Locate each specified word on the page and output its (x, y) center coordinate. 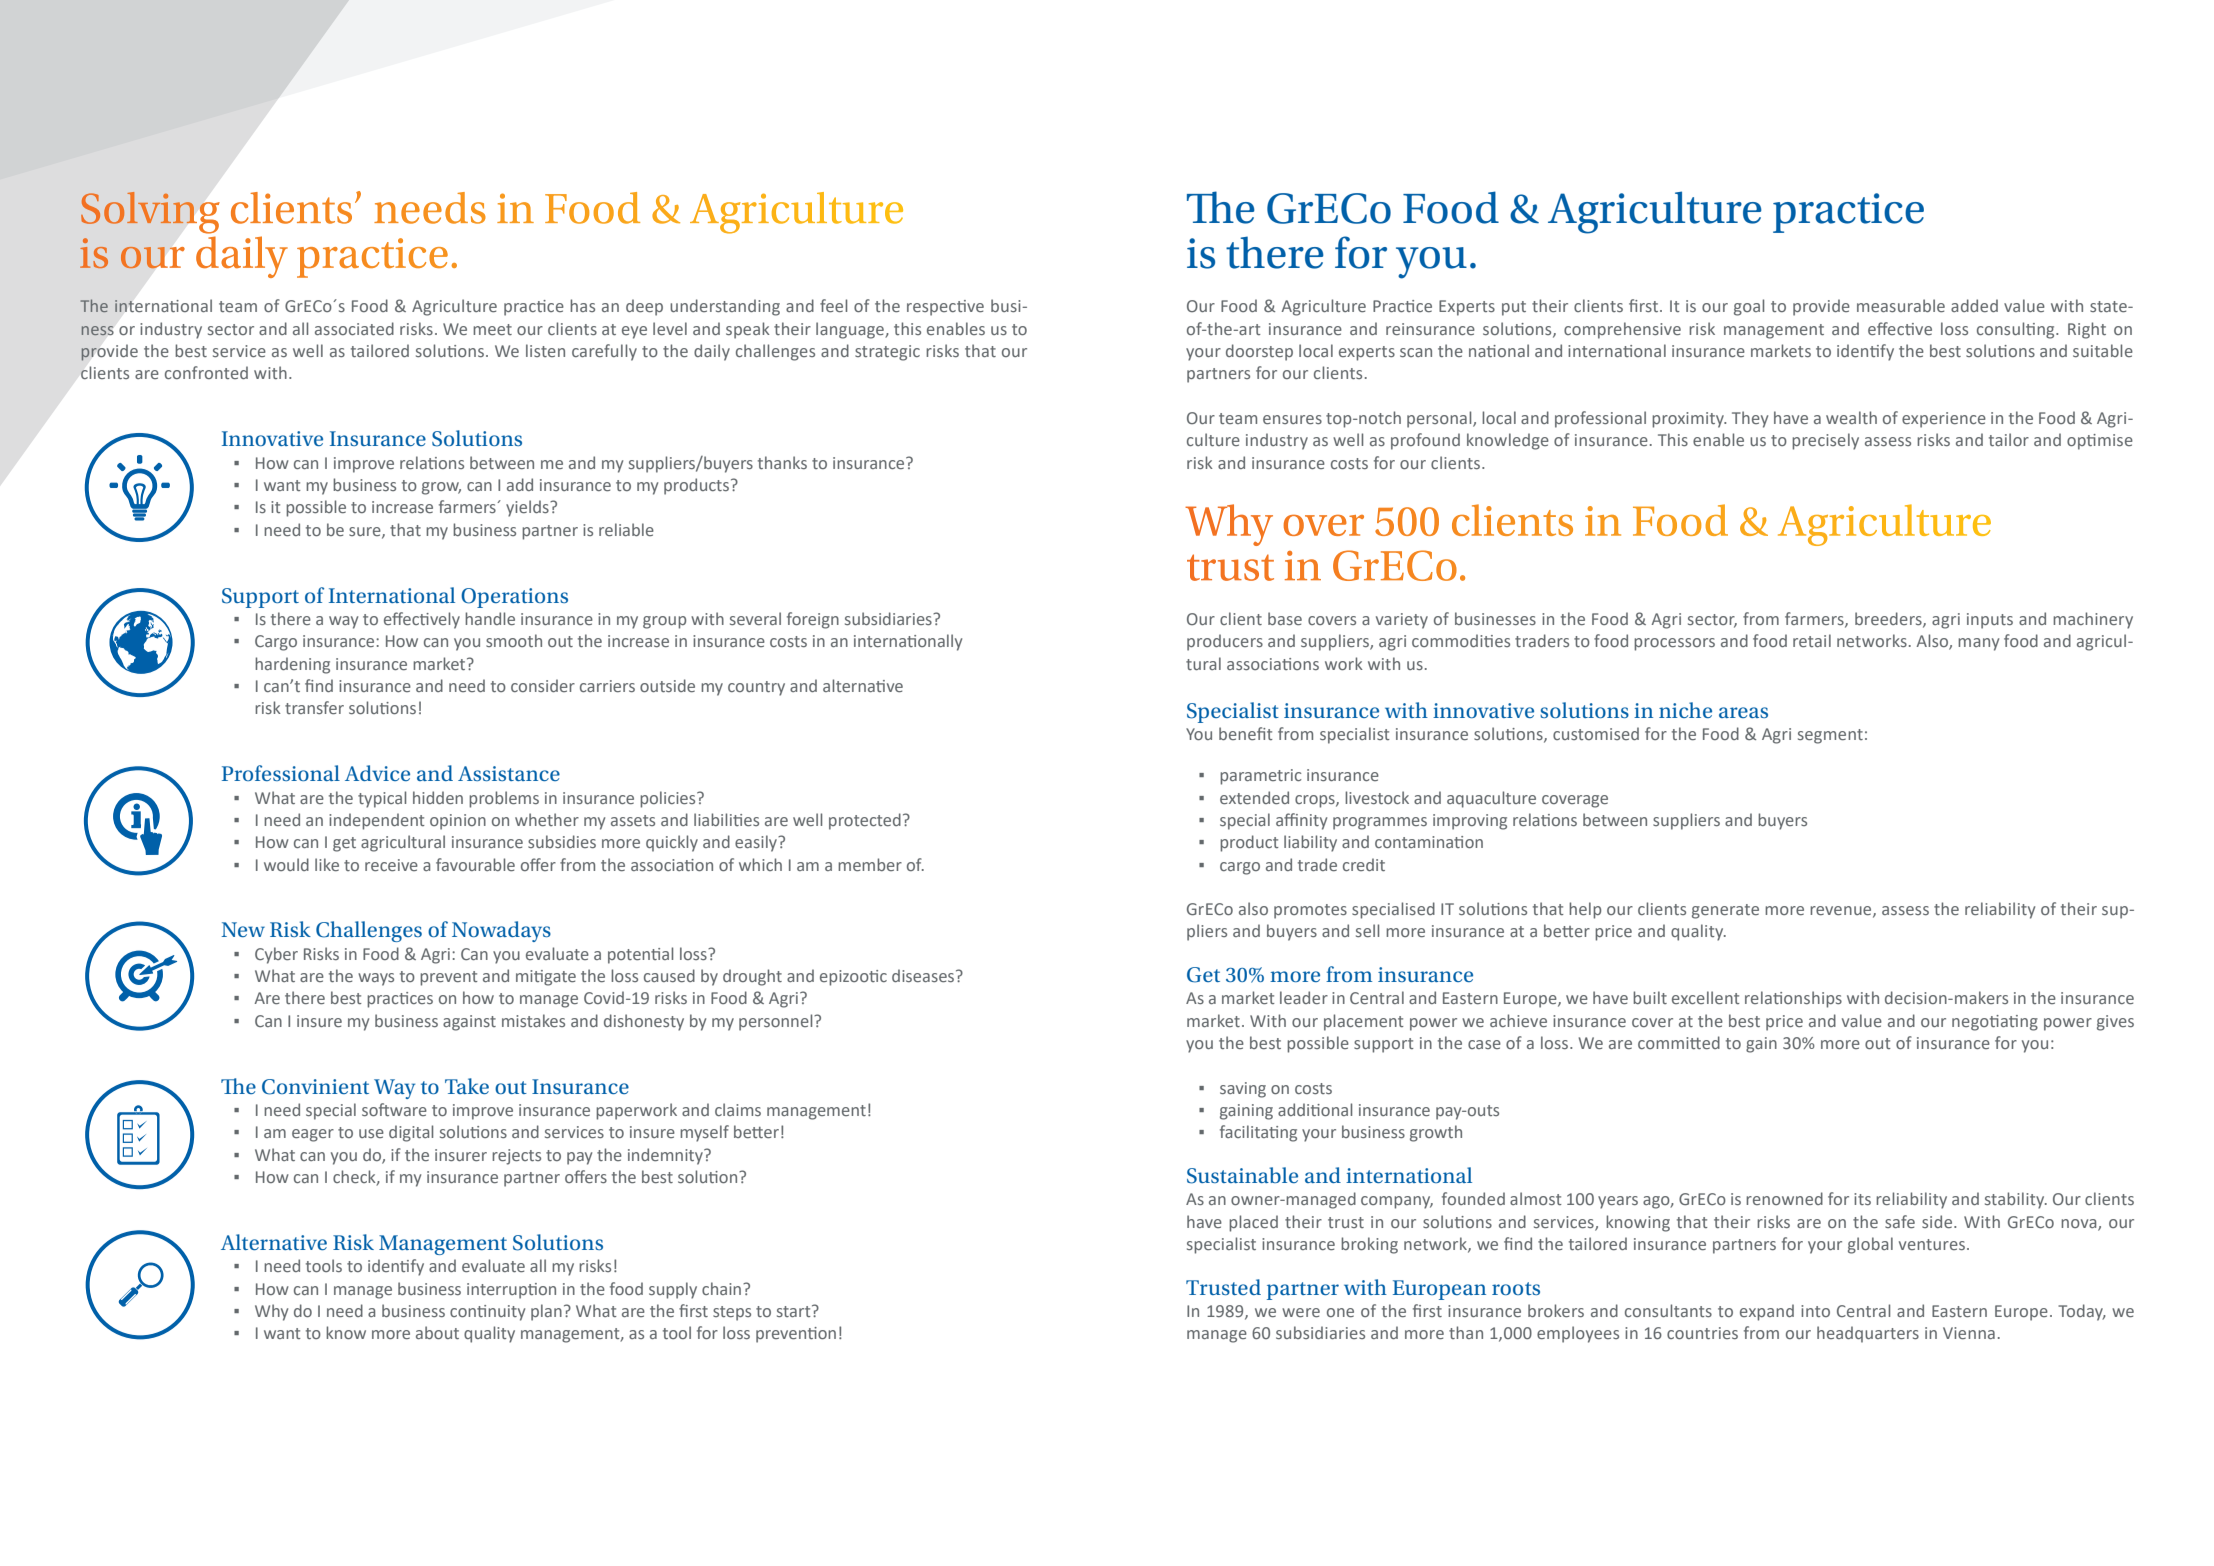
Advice (377, 773)
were (1301, 1312)
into (1815, 1311)
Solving (150, 212)
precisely (1825, 441)
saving (1243, 1090)
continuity (487, 1313)
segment (1830, 736)
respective (945, 308)
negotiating (1995, 1023)
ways (376, 979)
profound (1425, 441)
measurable (1901, 305)
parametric (1261, 777)
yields (528, 508)
